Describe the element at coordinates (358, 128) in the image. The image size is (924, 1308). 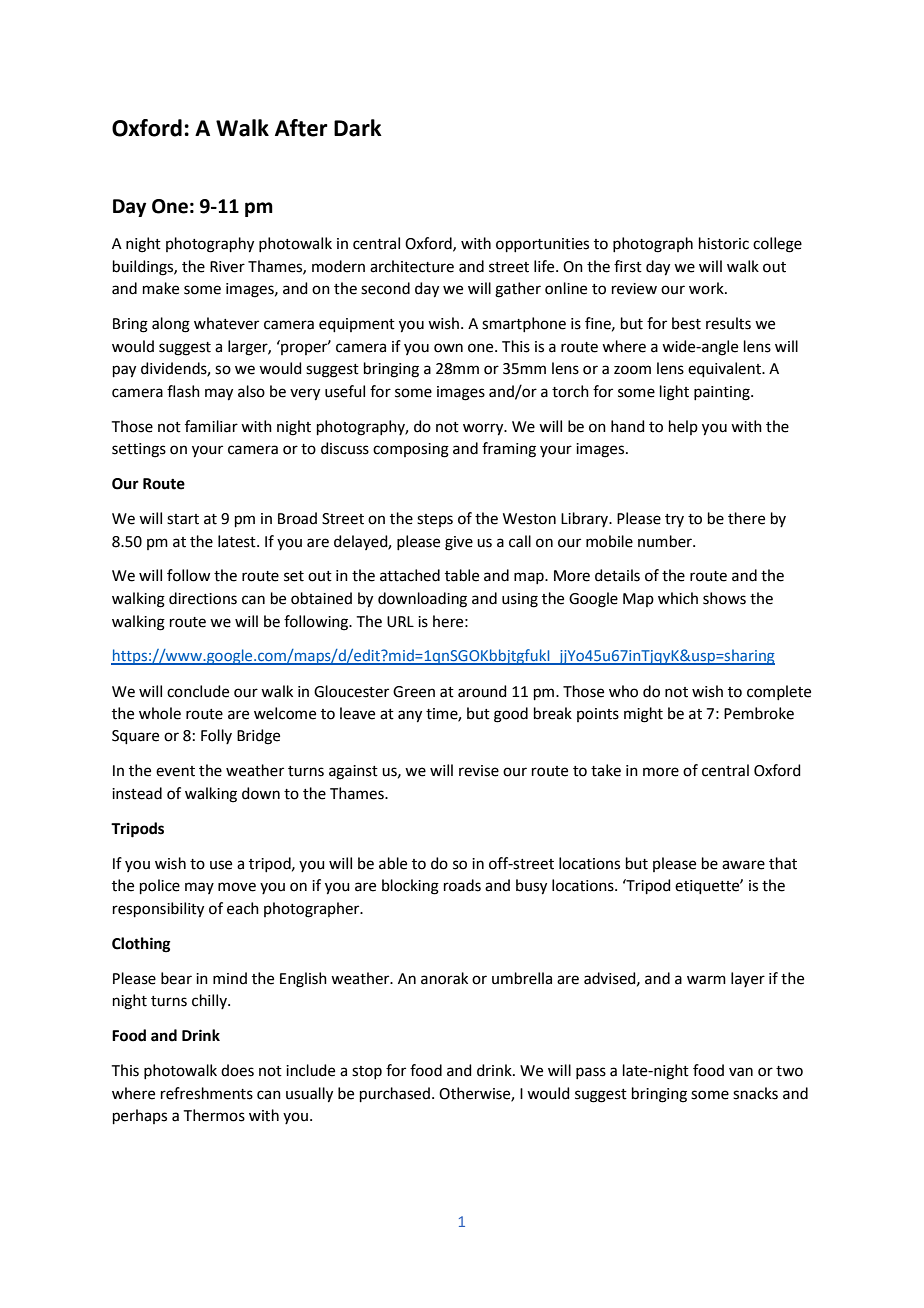
I see `Dark` at that location.
